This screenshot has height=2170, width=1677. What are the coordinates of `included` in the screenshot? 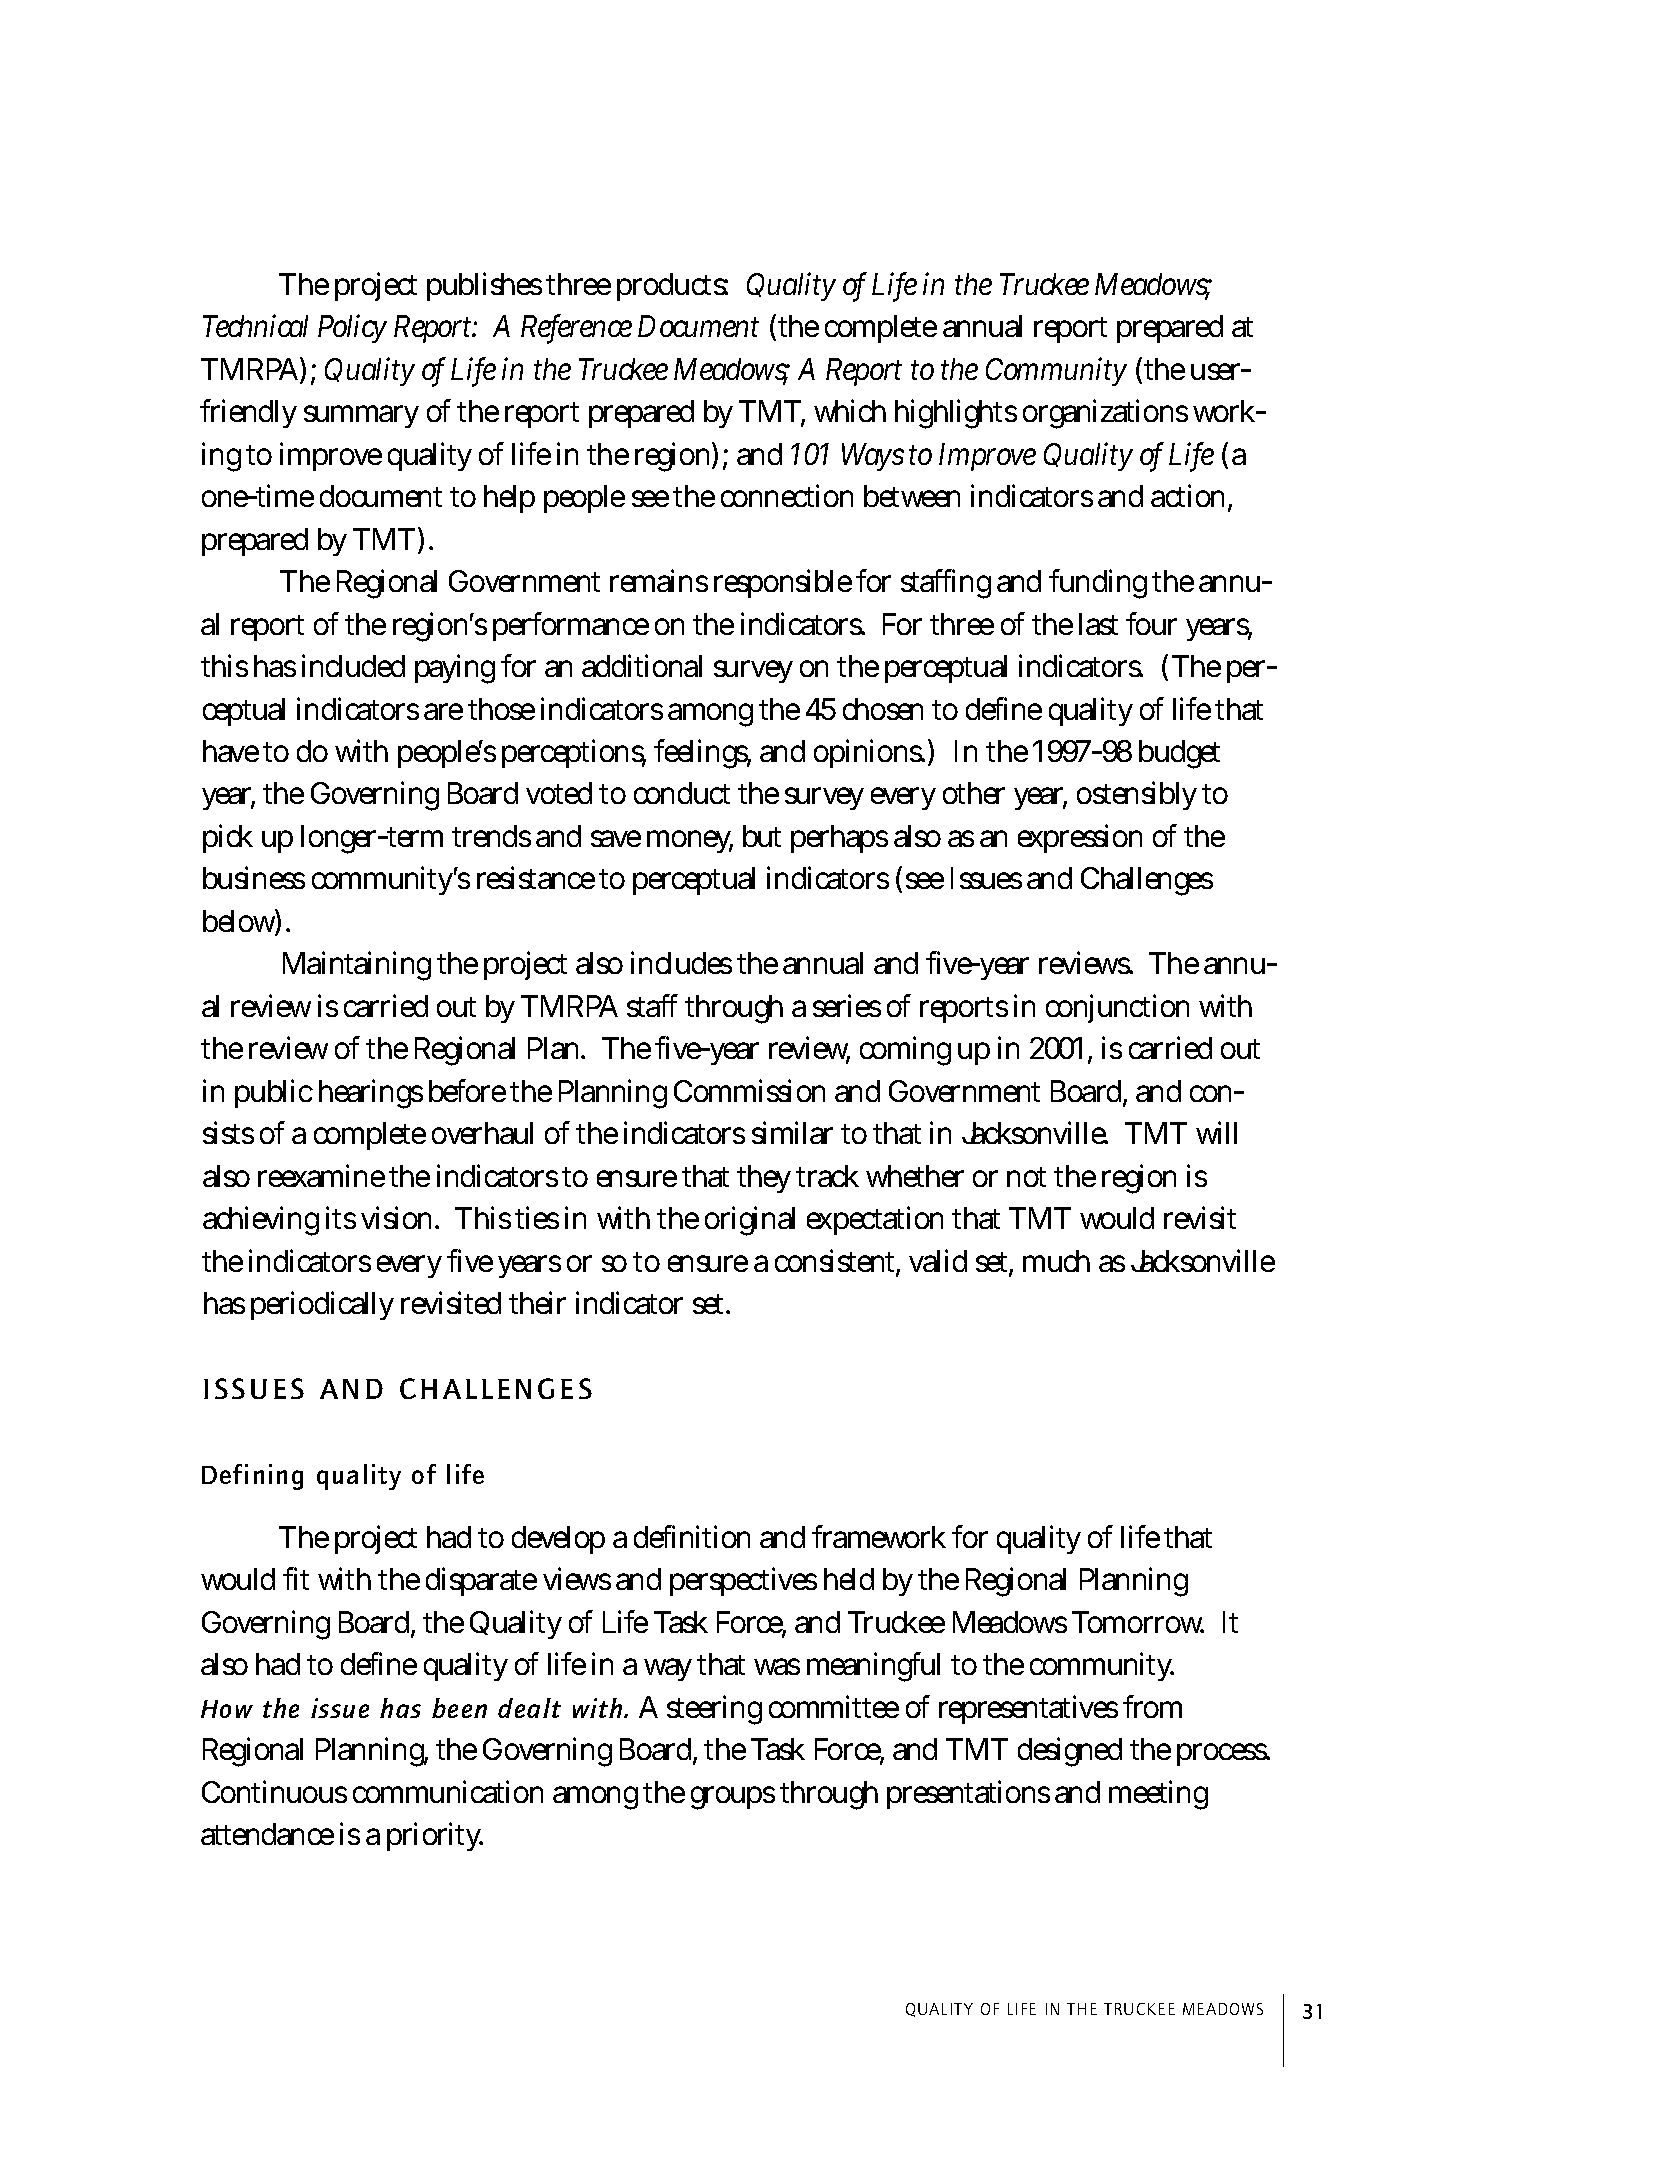 It's located at (353, 665).
